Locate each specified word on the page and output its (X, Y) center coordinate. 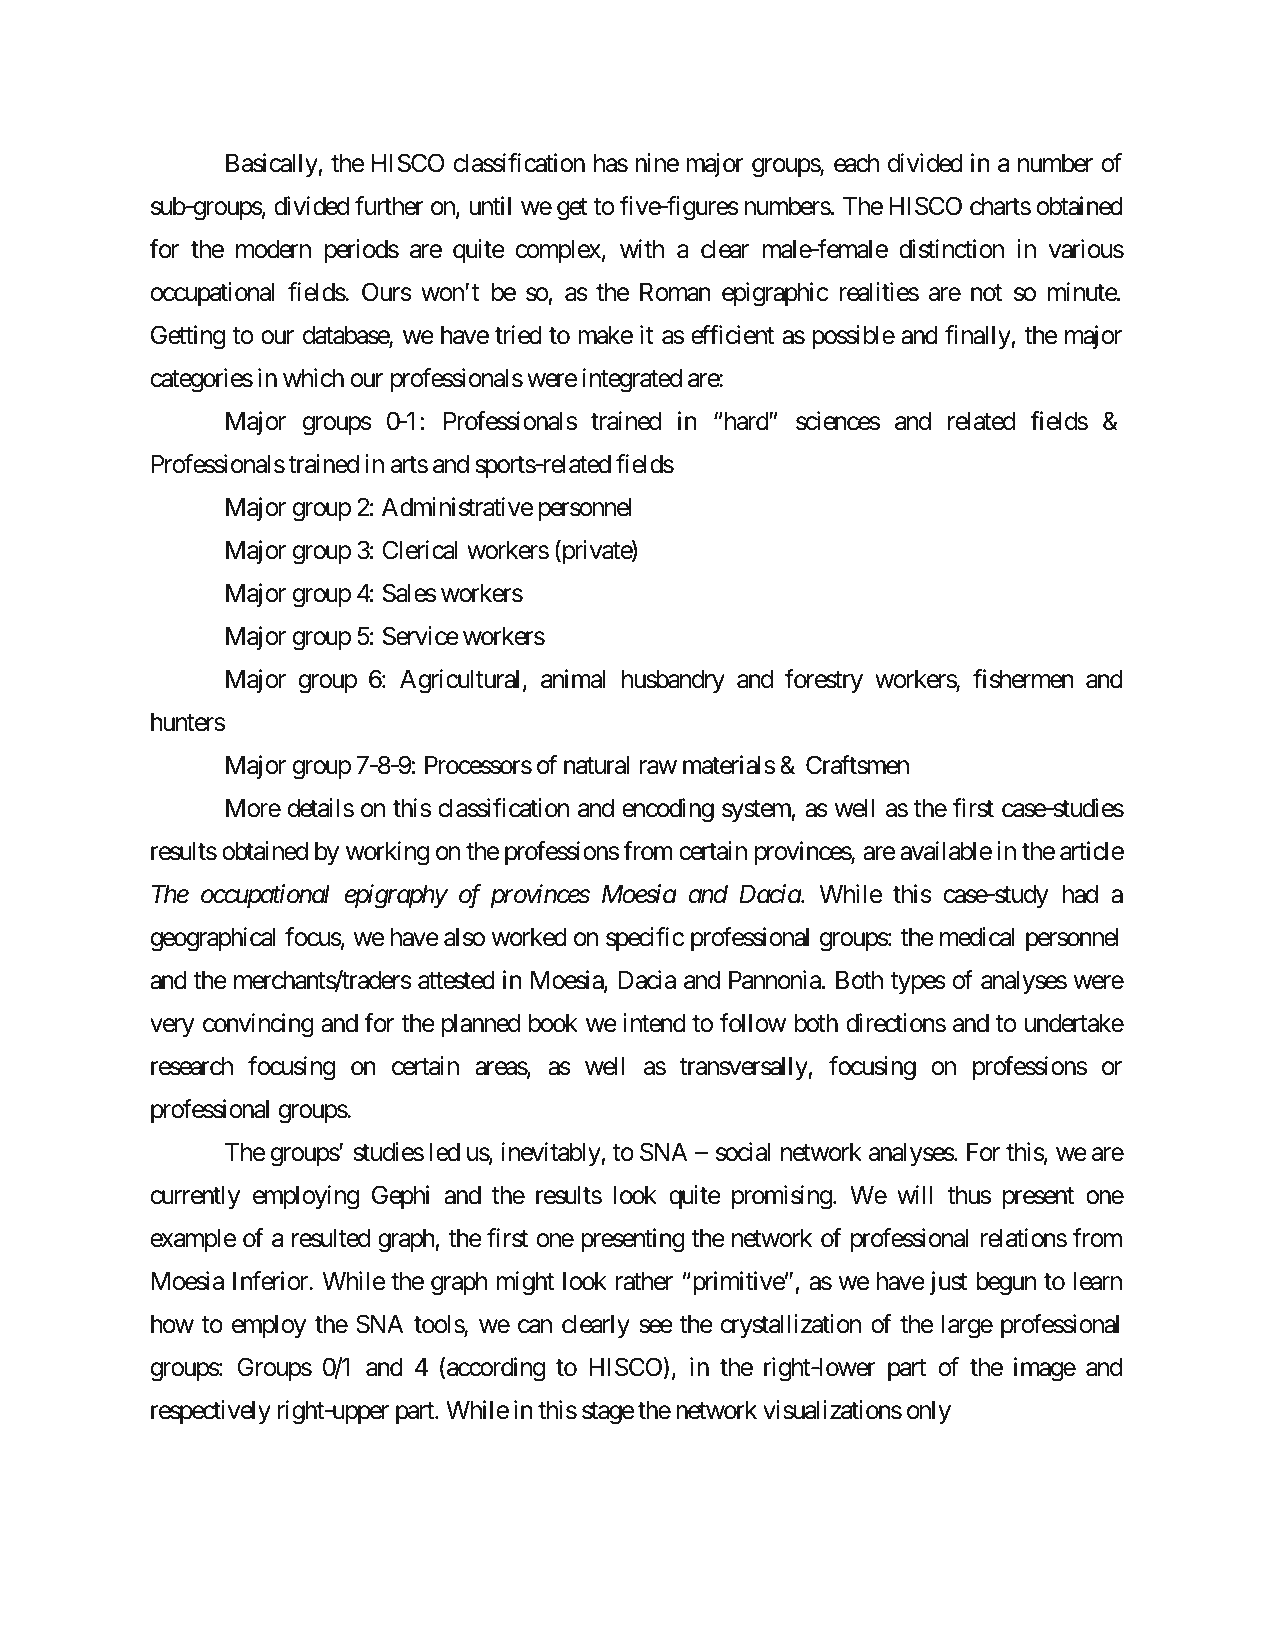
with (642, 248)
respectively (211, 1412)
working (387, 853)
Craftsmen (857, 765)
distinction (951, 249)
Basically (272, 165)
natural (596, 765)
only (929, 1412)
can (535, 1326)
